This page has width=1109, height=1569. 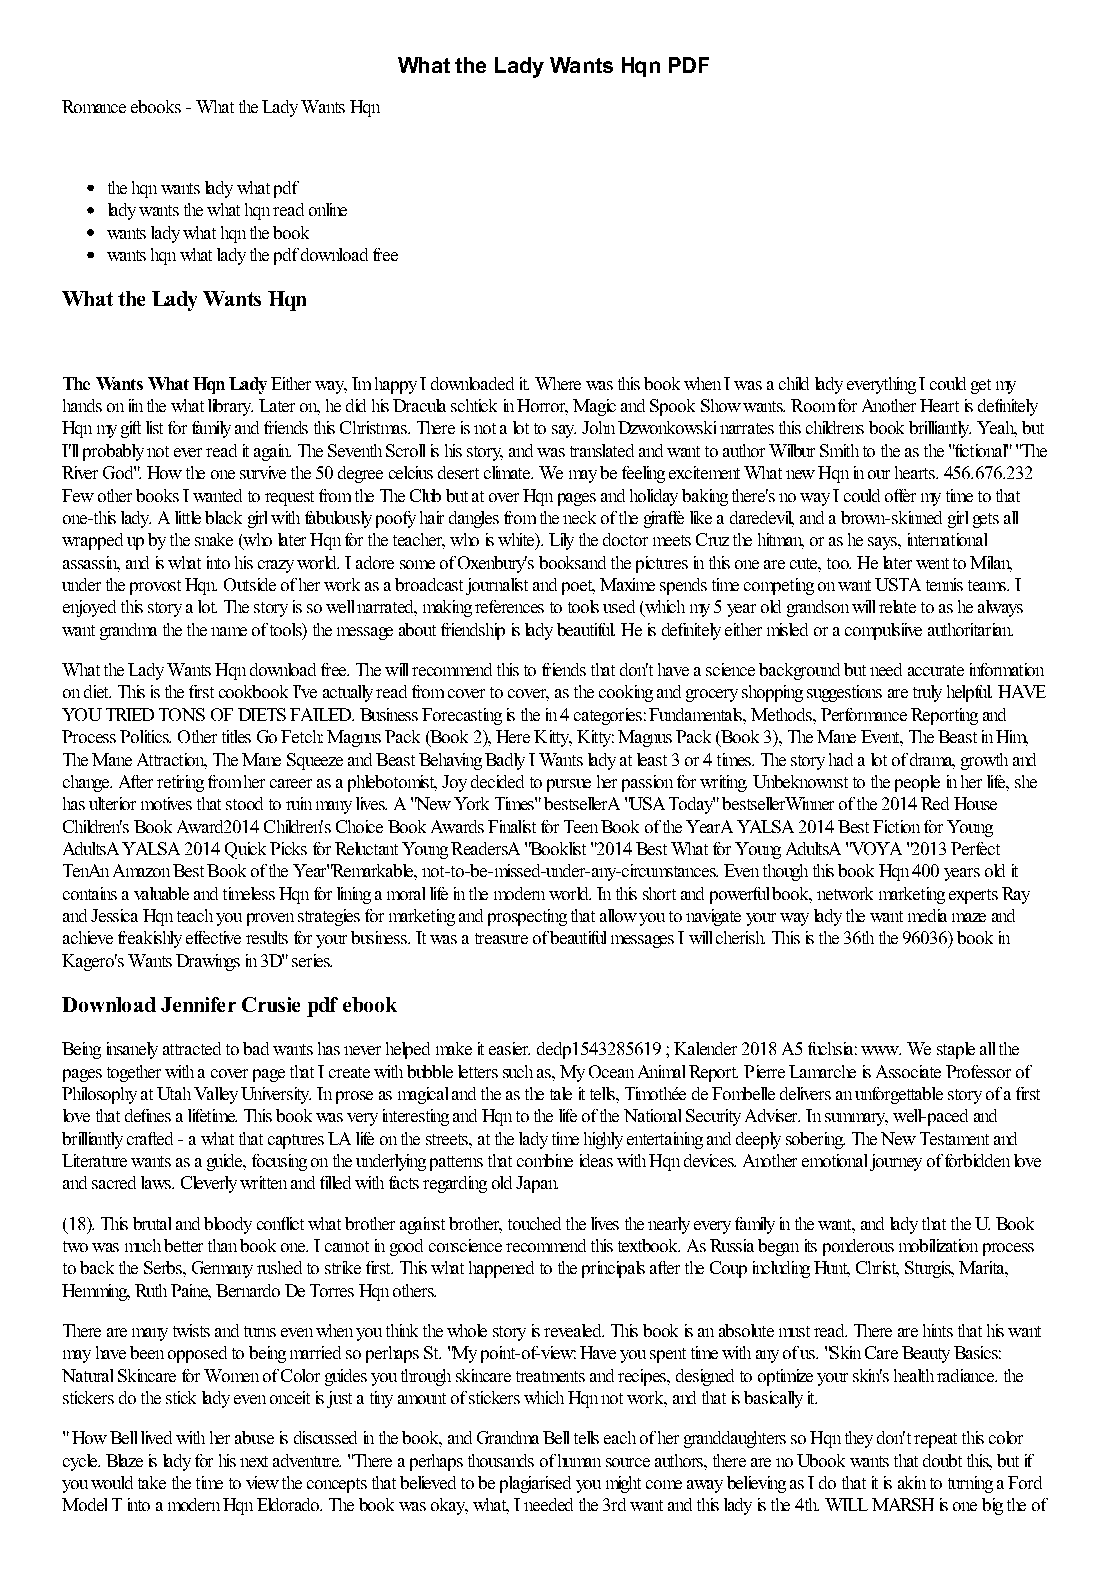 I want to click on online, so click(x=328, y=209).
